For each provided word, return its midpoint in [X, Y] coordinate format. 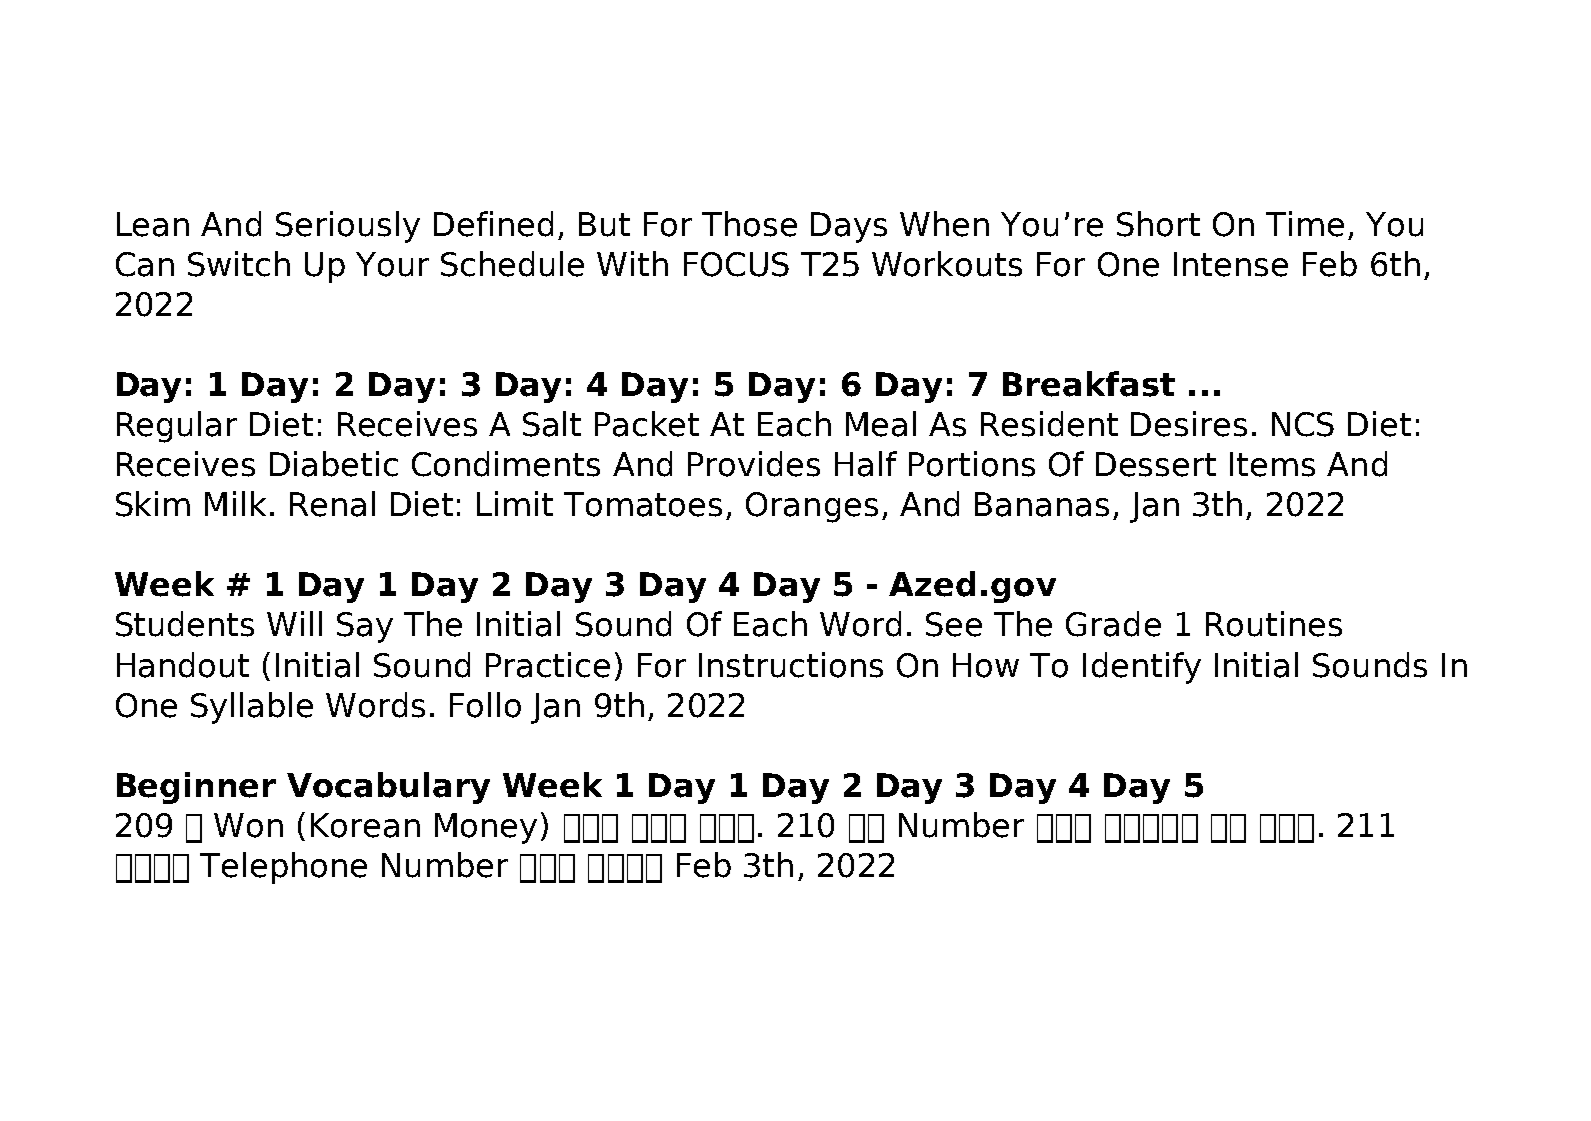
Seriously [348, 227]
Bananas [1042, 504]
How [986, 665]
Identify [1142, 668]
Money [486, 828]
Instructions [791, 665]
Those [749, 224]
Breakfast [1089, 384]
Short [1158, 224]
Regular [177, 427]
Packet [647, 424]
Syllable [252, 708]
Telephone [283, 868]
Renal [332, 504]
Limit [515, 503]
